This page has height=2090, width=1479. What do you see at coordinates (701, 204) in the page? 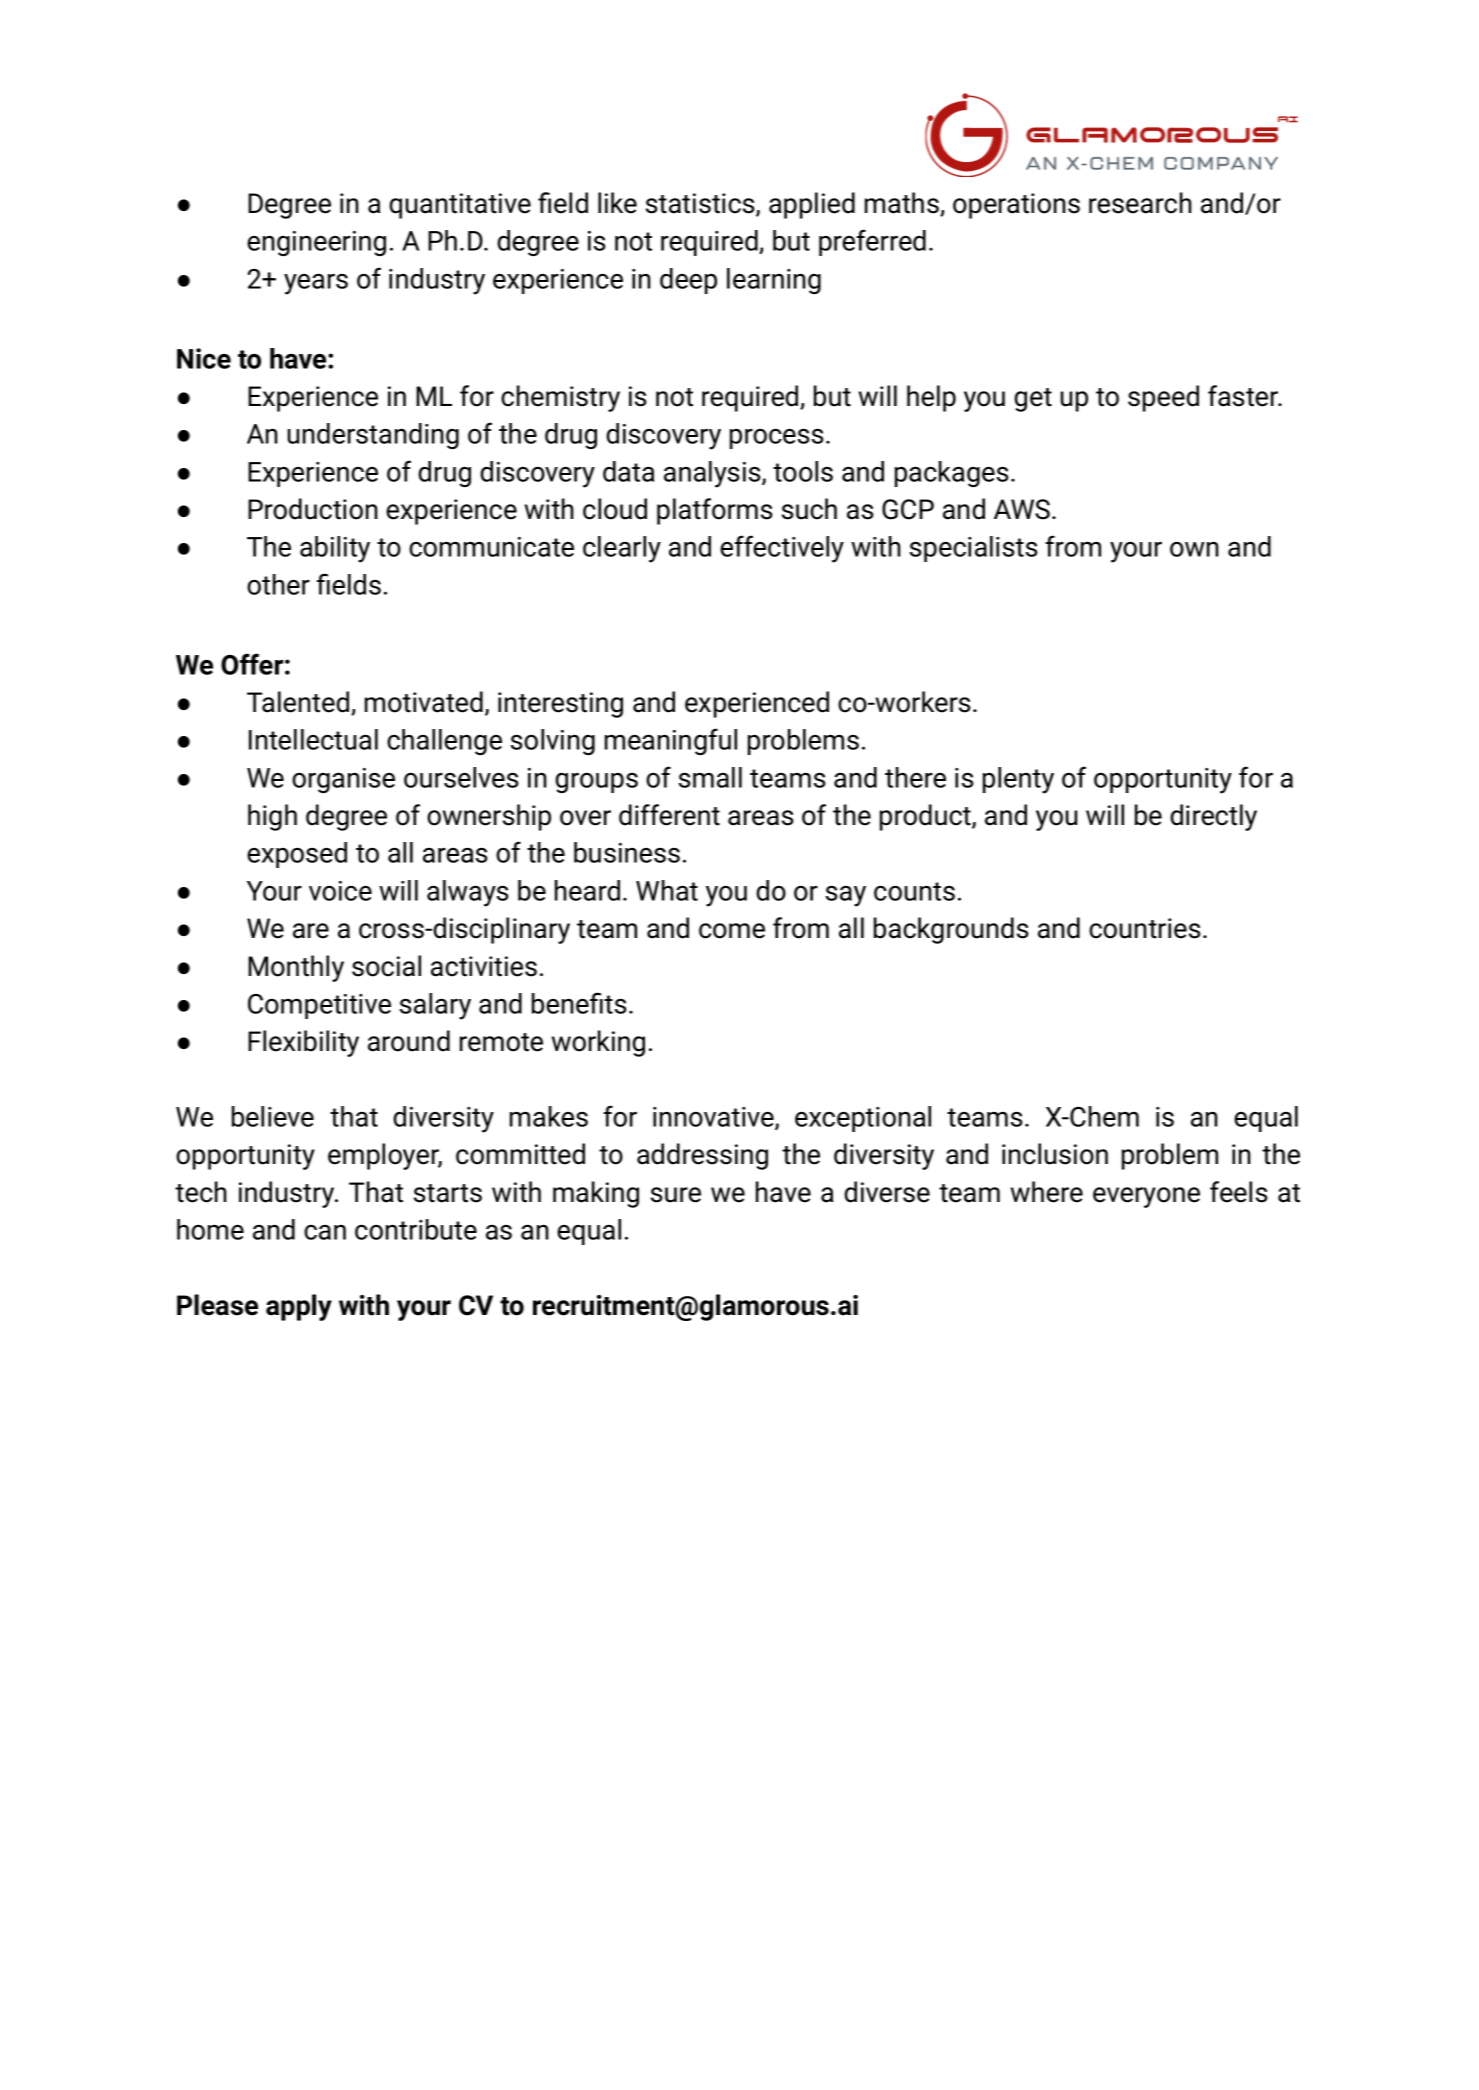
I see `statistics` at bounding box center [701, 204].
